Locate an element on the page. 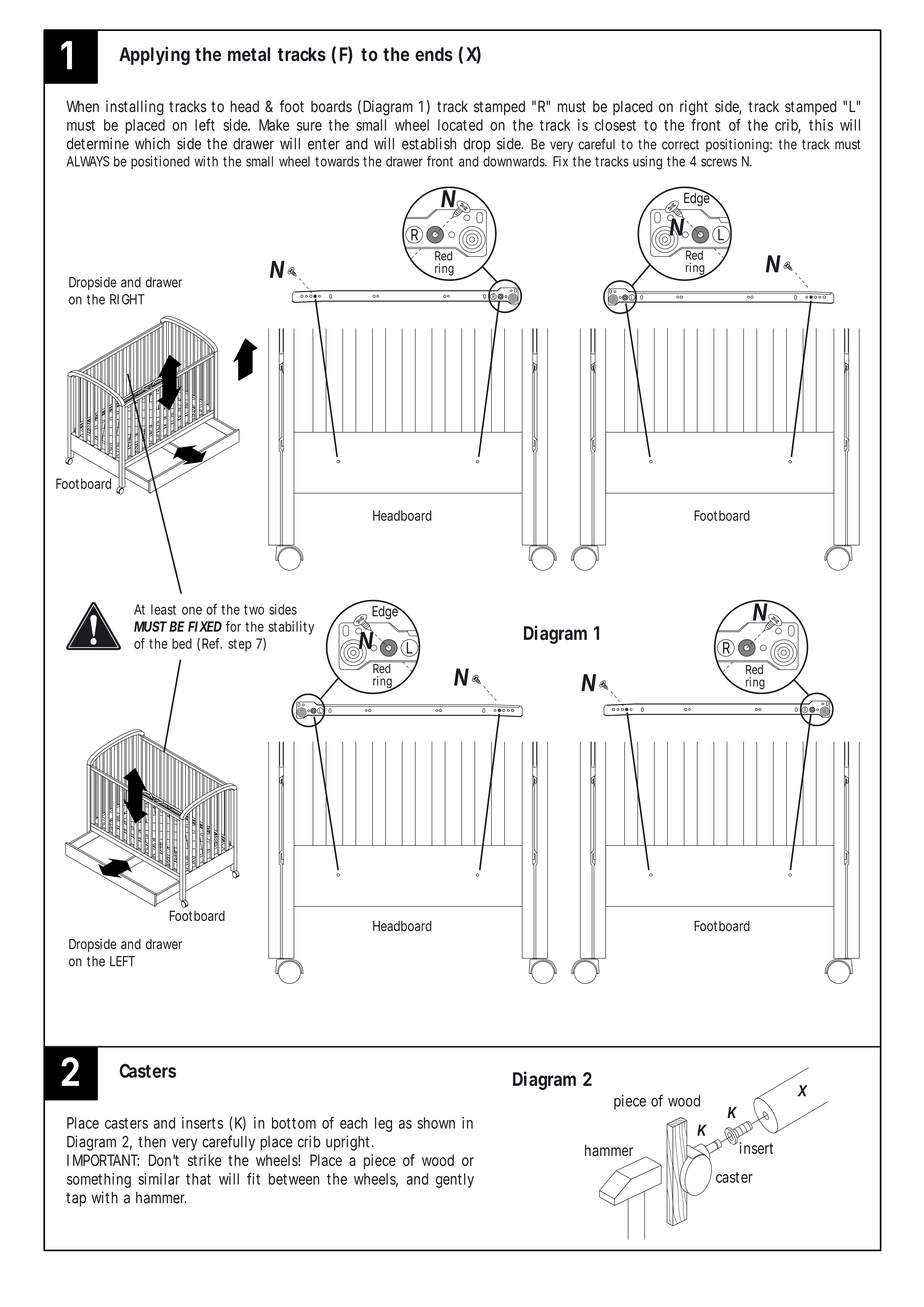 Image resolution: width=924 pixels, height=1307 pixels. shown is located at coordinates (436, 1123).
